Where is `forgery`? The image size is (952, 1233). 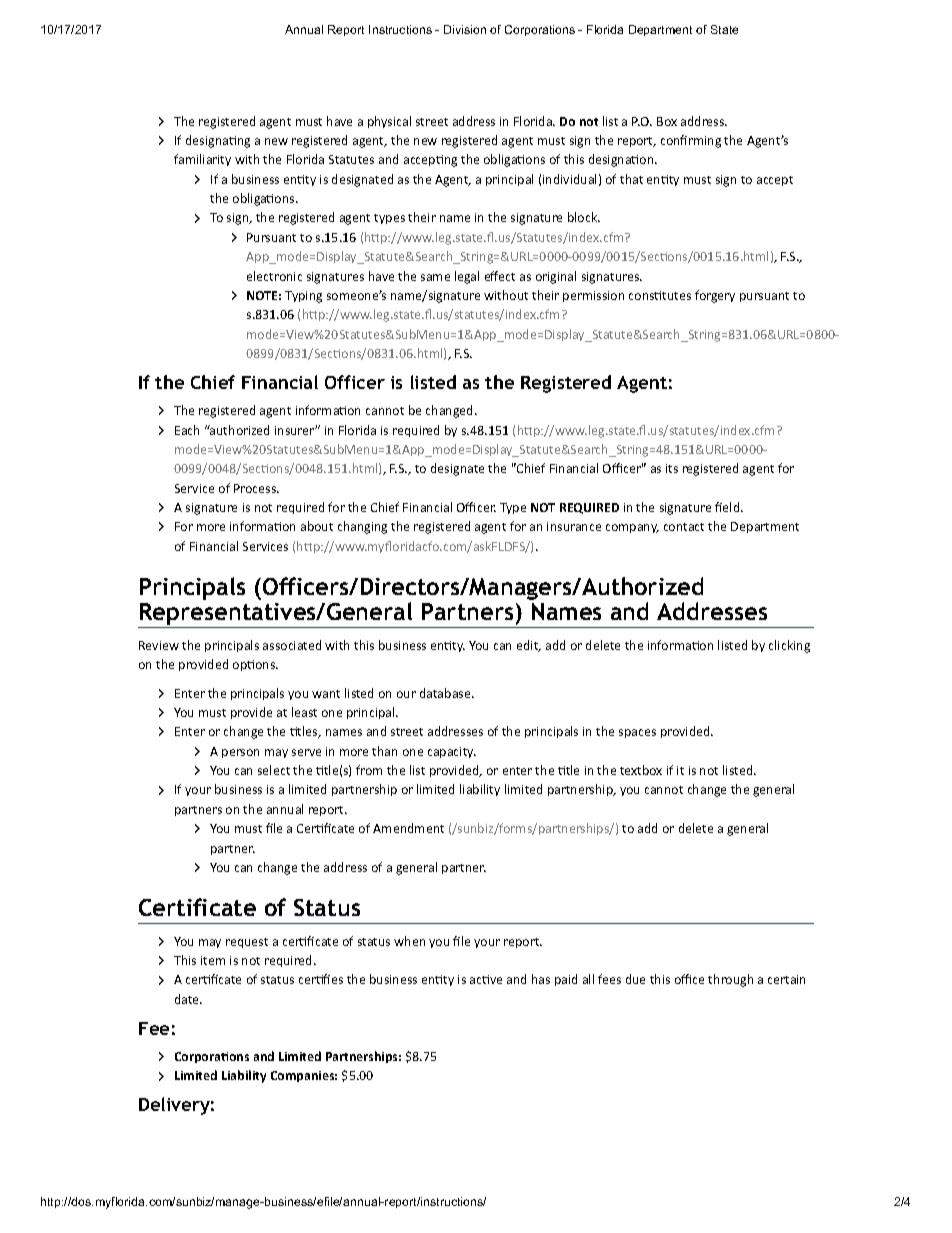
forgery is located at coordinates (715, 296).
